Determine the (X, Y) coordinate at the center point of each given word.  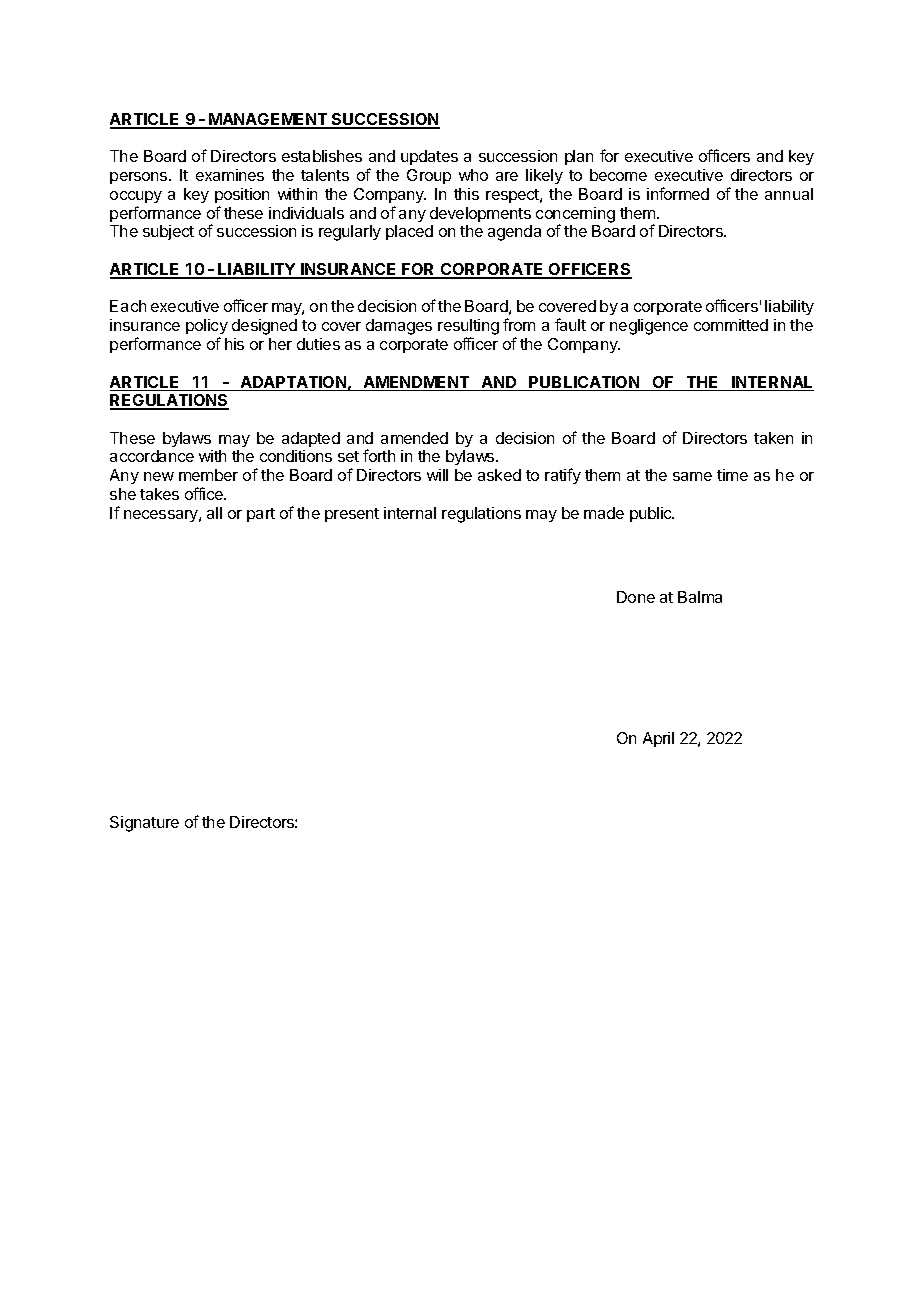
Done (636, 597)
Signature (144, 824)
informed (678, 193)
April (658, 739)
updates (429, 157)
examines (230, 175)
